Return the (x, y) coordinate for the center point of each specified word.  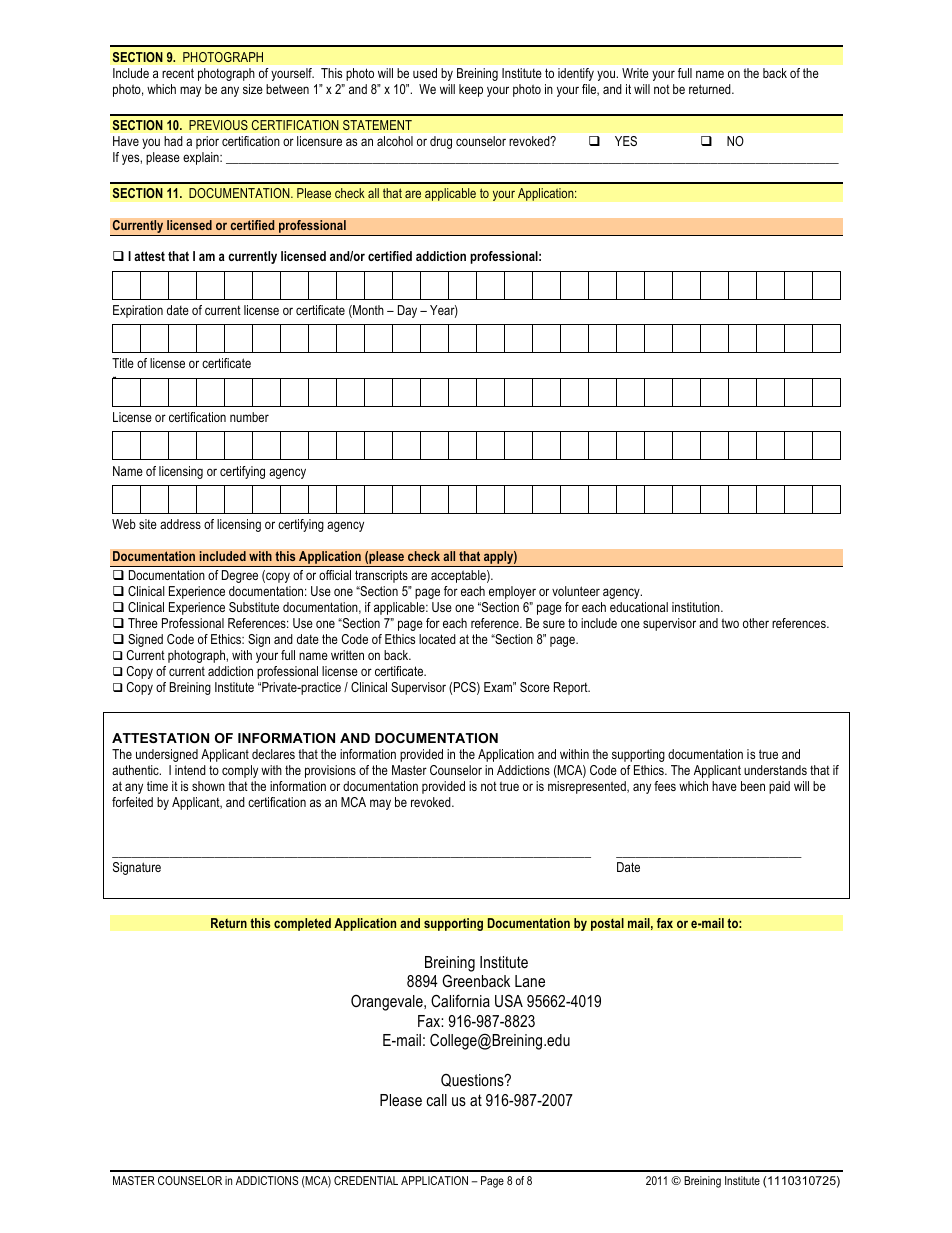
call (437, 1100)
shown (208, 786)
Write (635, 73)
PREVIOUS (218, 125)
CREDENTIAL (366, 1180)
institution (697, 607)
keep (471, 90)
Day (407, 311)
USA (509, 1001)
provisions (330, 771)
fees (665, 786)
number (249, 417)
